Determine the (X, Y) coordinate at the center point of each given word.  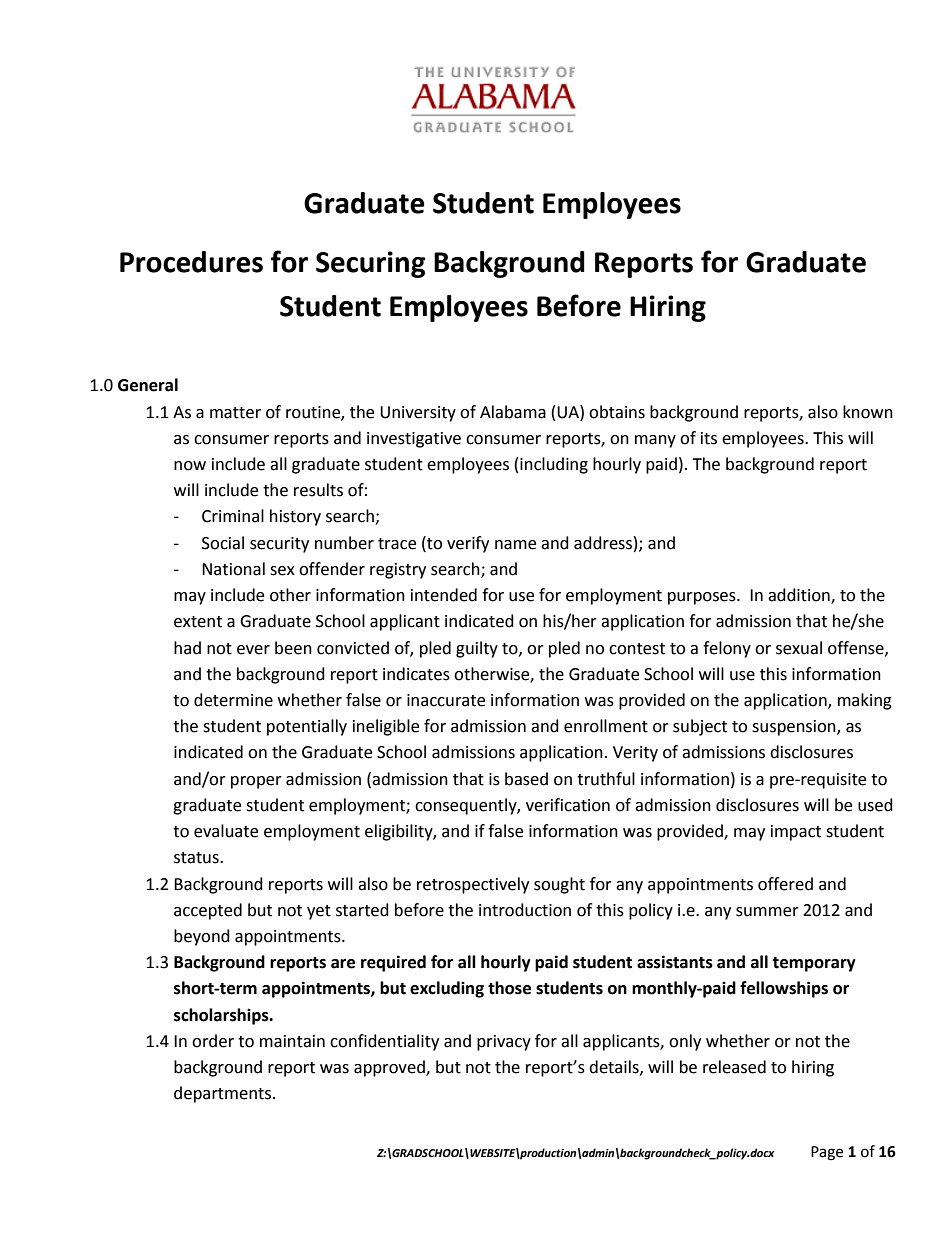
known (868, 412)
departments (222, 1094)
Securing (371, 264)
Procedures (191, 262)
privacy (504, 1043)
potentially (307, 727)
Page (827, 1153)
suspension (795, 728)
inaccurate (446, 700)
